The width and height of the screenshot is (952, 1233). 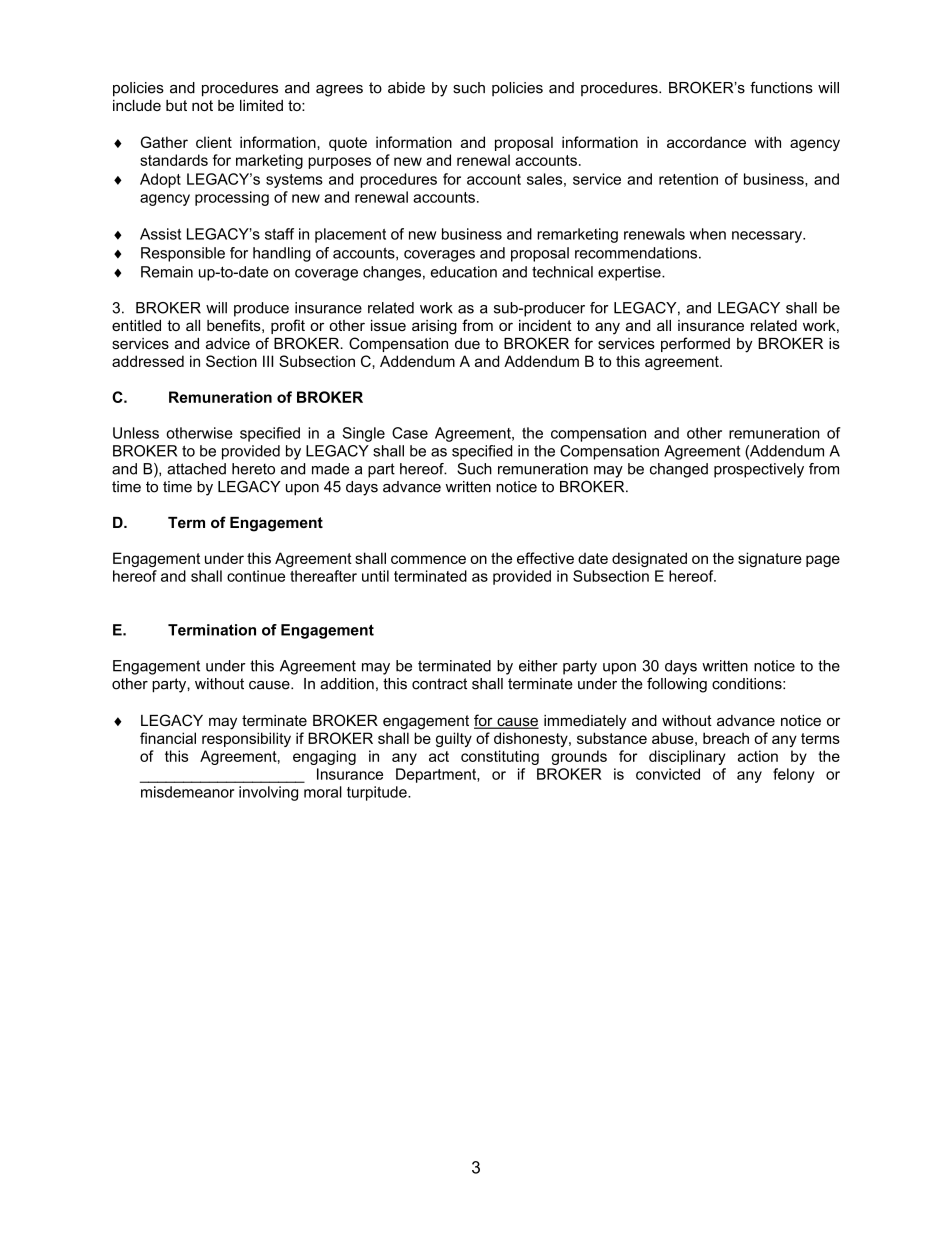 I want to click on attached, so click(x=196, y=469).
